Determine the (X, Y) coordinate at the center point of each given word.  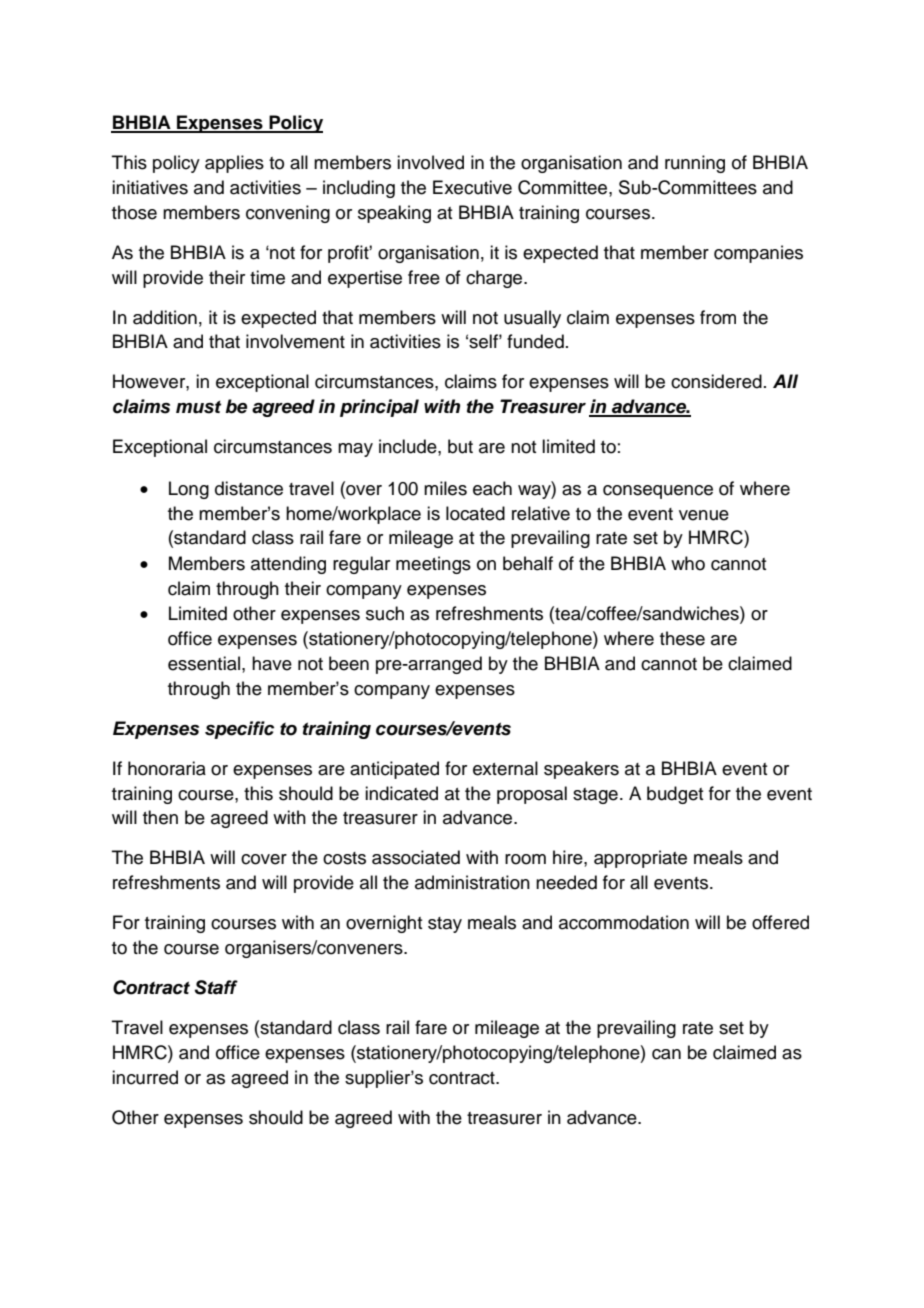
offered (780, 922)
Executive (472, 187)
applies (234, 164)
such (385, 613)
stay (445, 925)
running (695, 164)
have (272, 663)
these (682, 638)
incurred (145, 1077)
